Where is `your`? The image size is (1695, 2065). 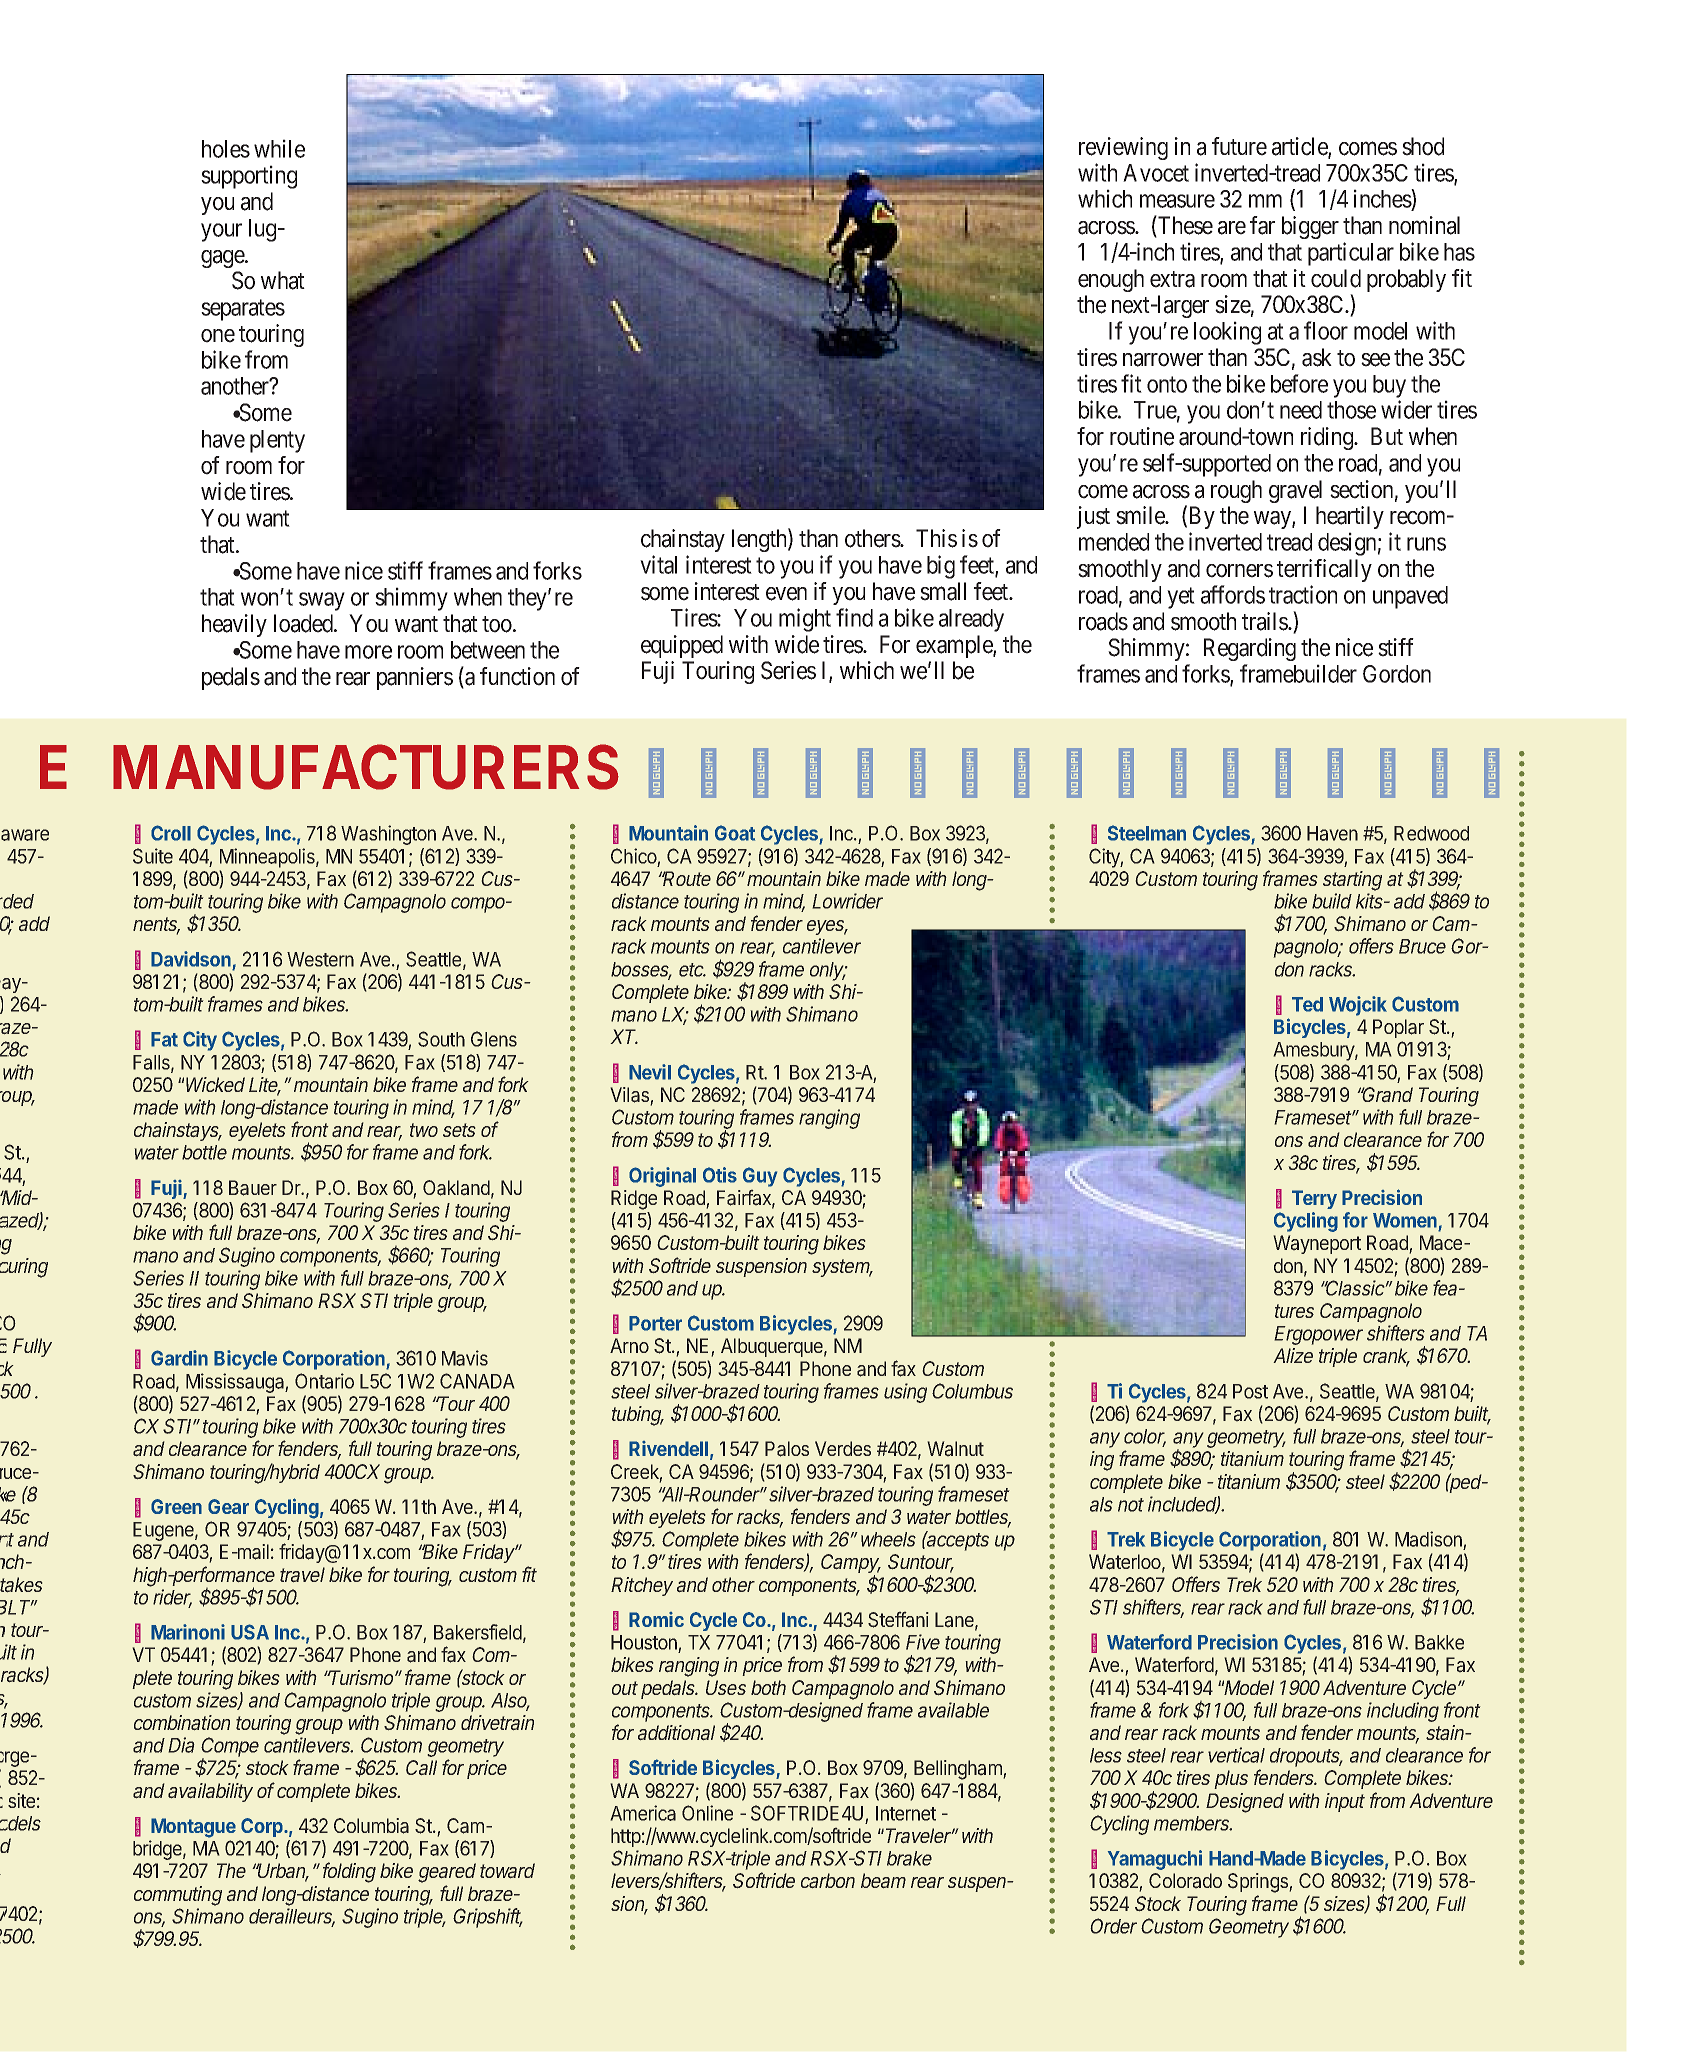 your is located at coordinates (221, 232).
